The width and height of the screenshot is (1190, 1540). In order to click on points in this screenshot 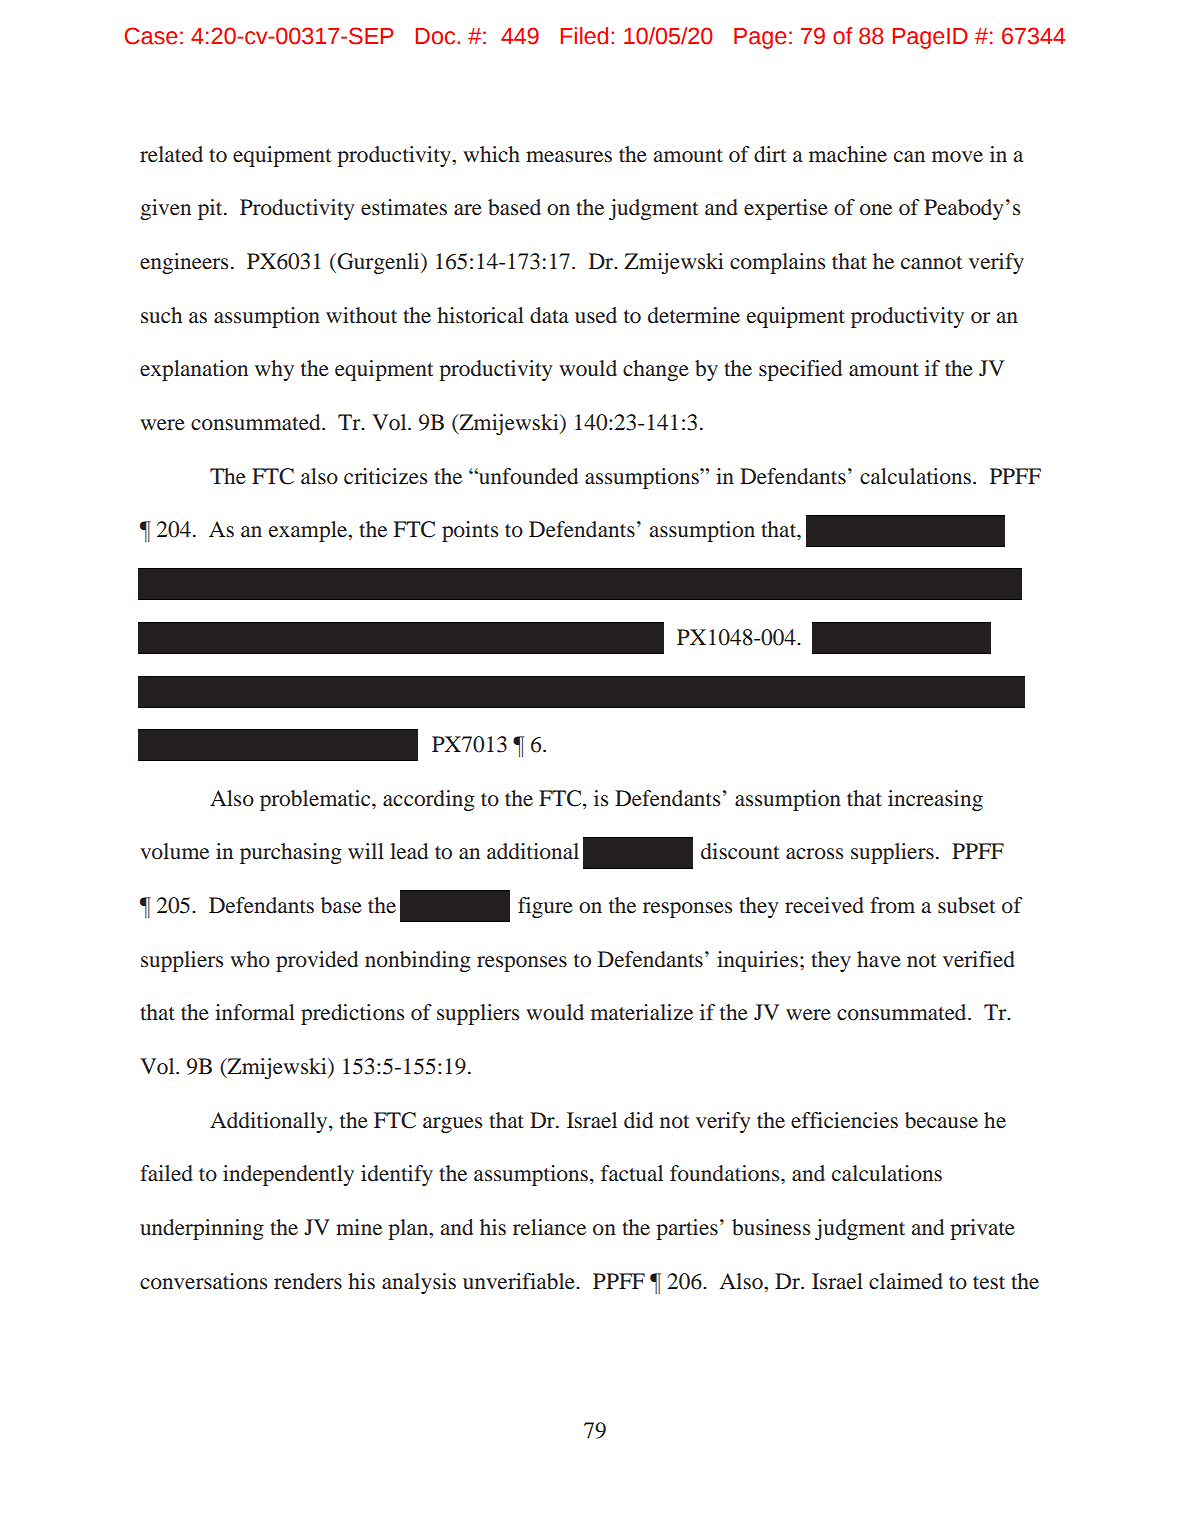, I will do `click(470, 531)`.
